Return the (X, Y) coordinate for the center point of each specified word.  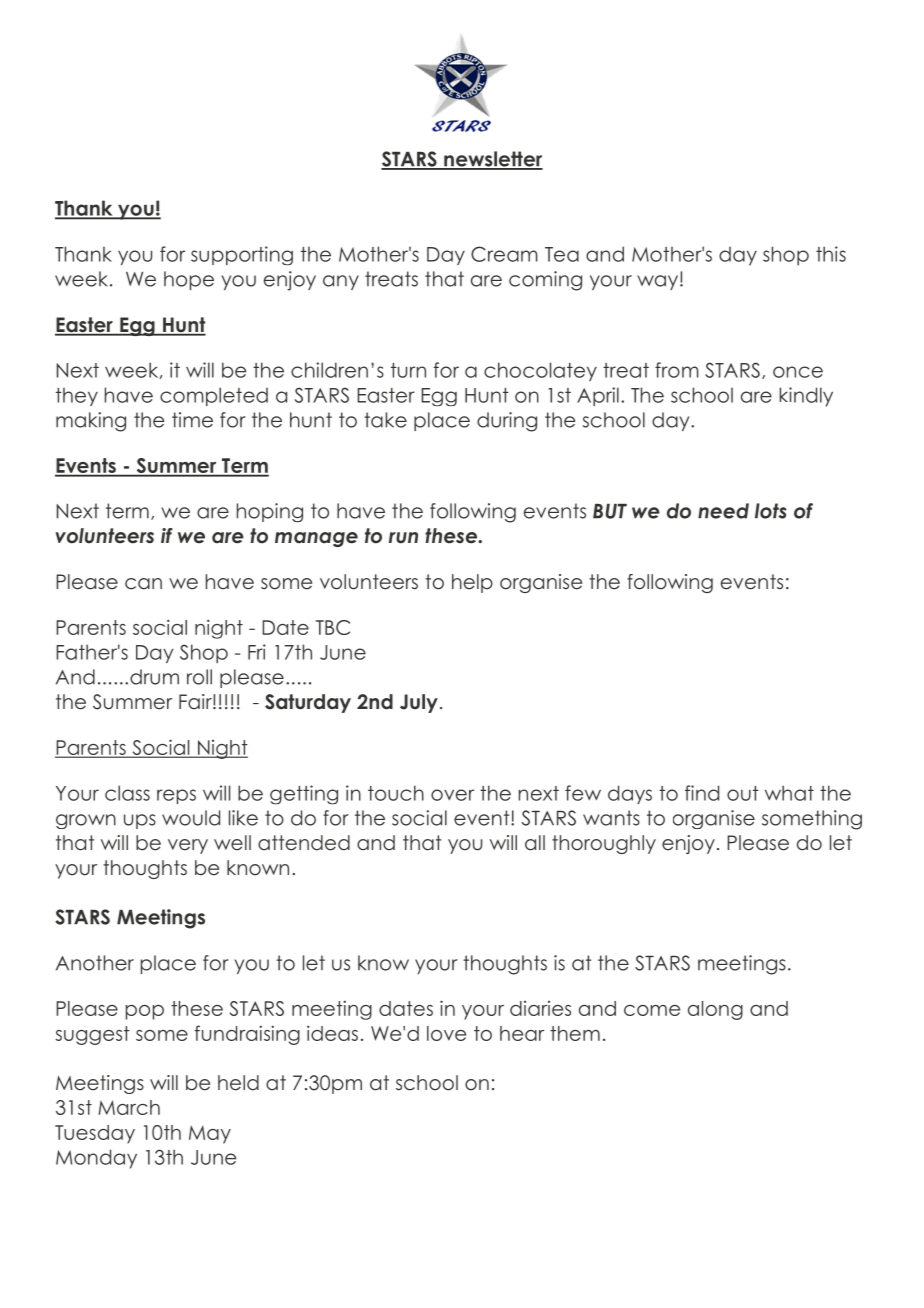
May (210, 1134)
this (831, 254)
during (507, 422)
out (743, 793)
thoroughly (604, 844)
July (419, 703)
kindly (806, 397)
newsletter (492, 160)
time (192, 420)
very (188, 846)
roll (199, 677)
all (535, 843)
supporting (242, 255)
